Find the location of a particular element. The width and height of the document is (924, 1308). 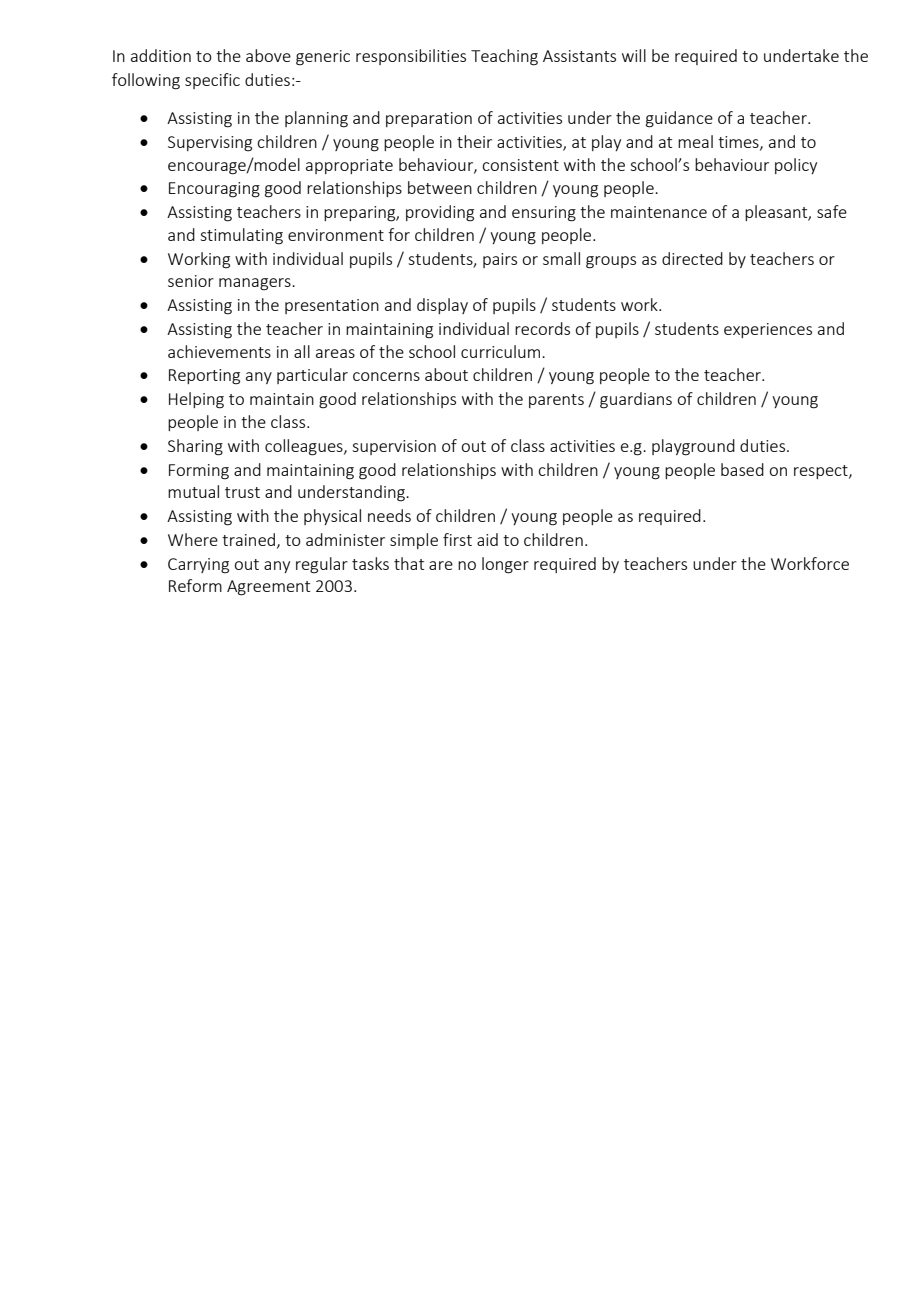

based is located at coordinates (742, 469).
